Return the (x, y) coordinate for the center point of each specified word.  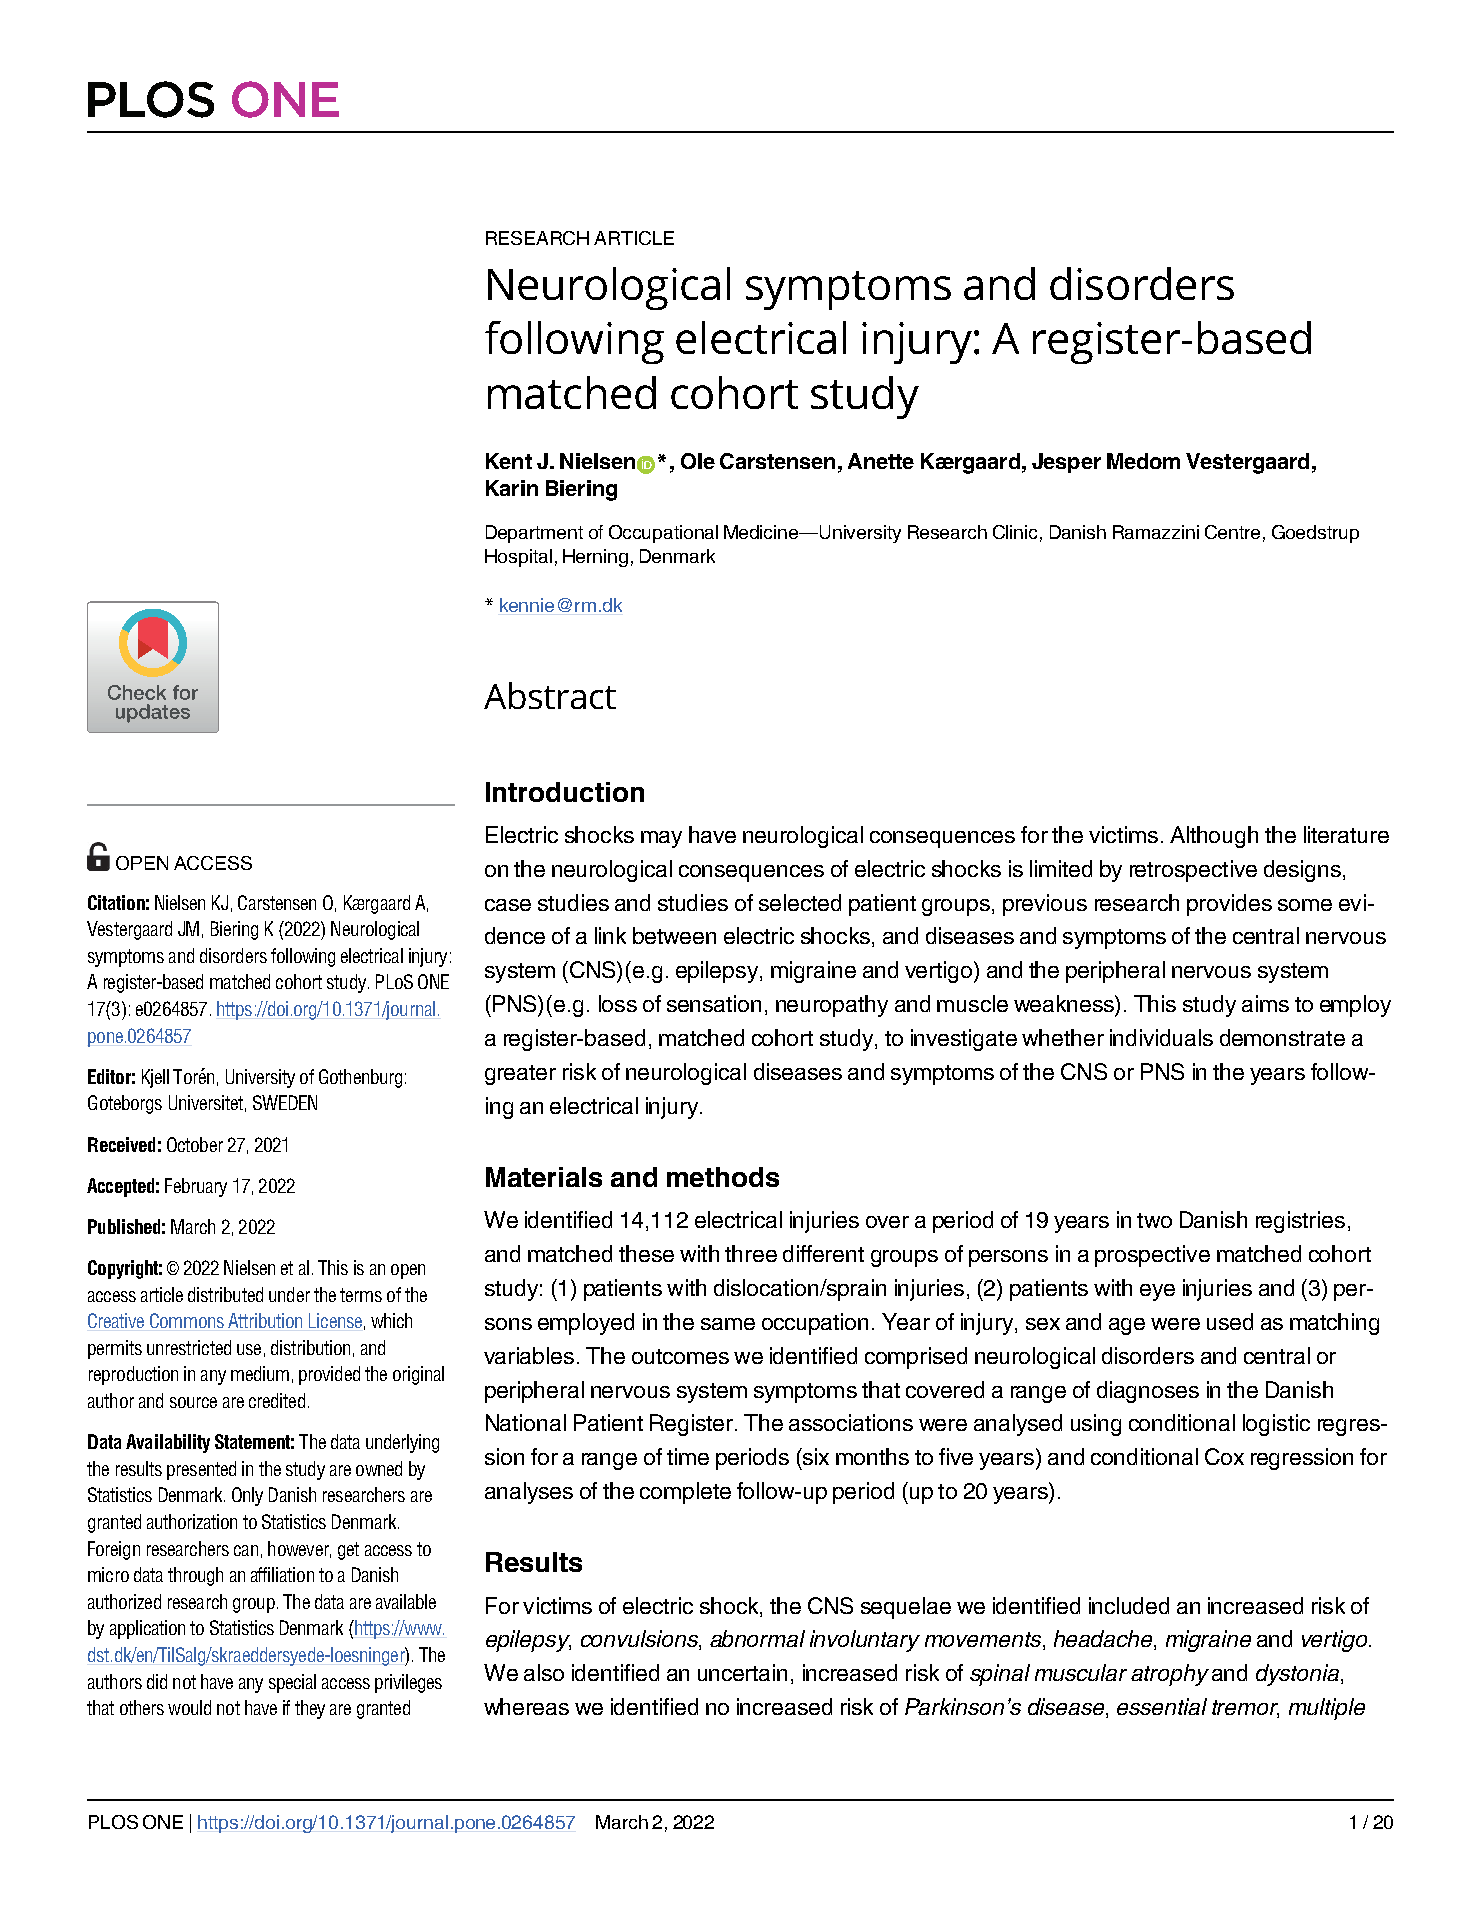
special (292, 1683)
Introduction (565, 792)
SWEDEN (285, 1102)
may (661, 839)
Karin (512, 488)
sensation (714, 1003)
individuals (1161, 1037)
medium (260, 1373)
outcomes (680, 1356)
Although (1214, 837)
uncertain (742, 1672)
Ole (698, 461)
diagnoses (1148, 1392)
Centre (1232, 532)
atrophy (1170, 1675)
